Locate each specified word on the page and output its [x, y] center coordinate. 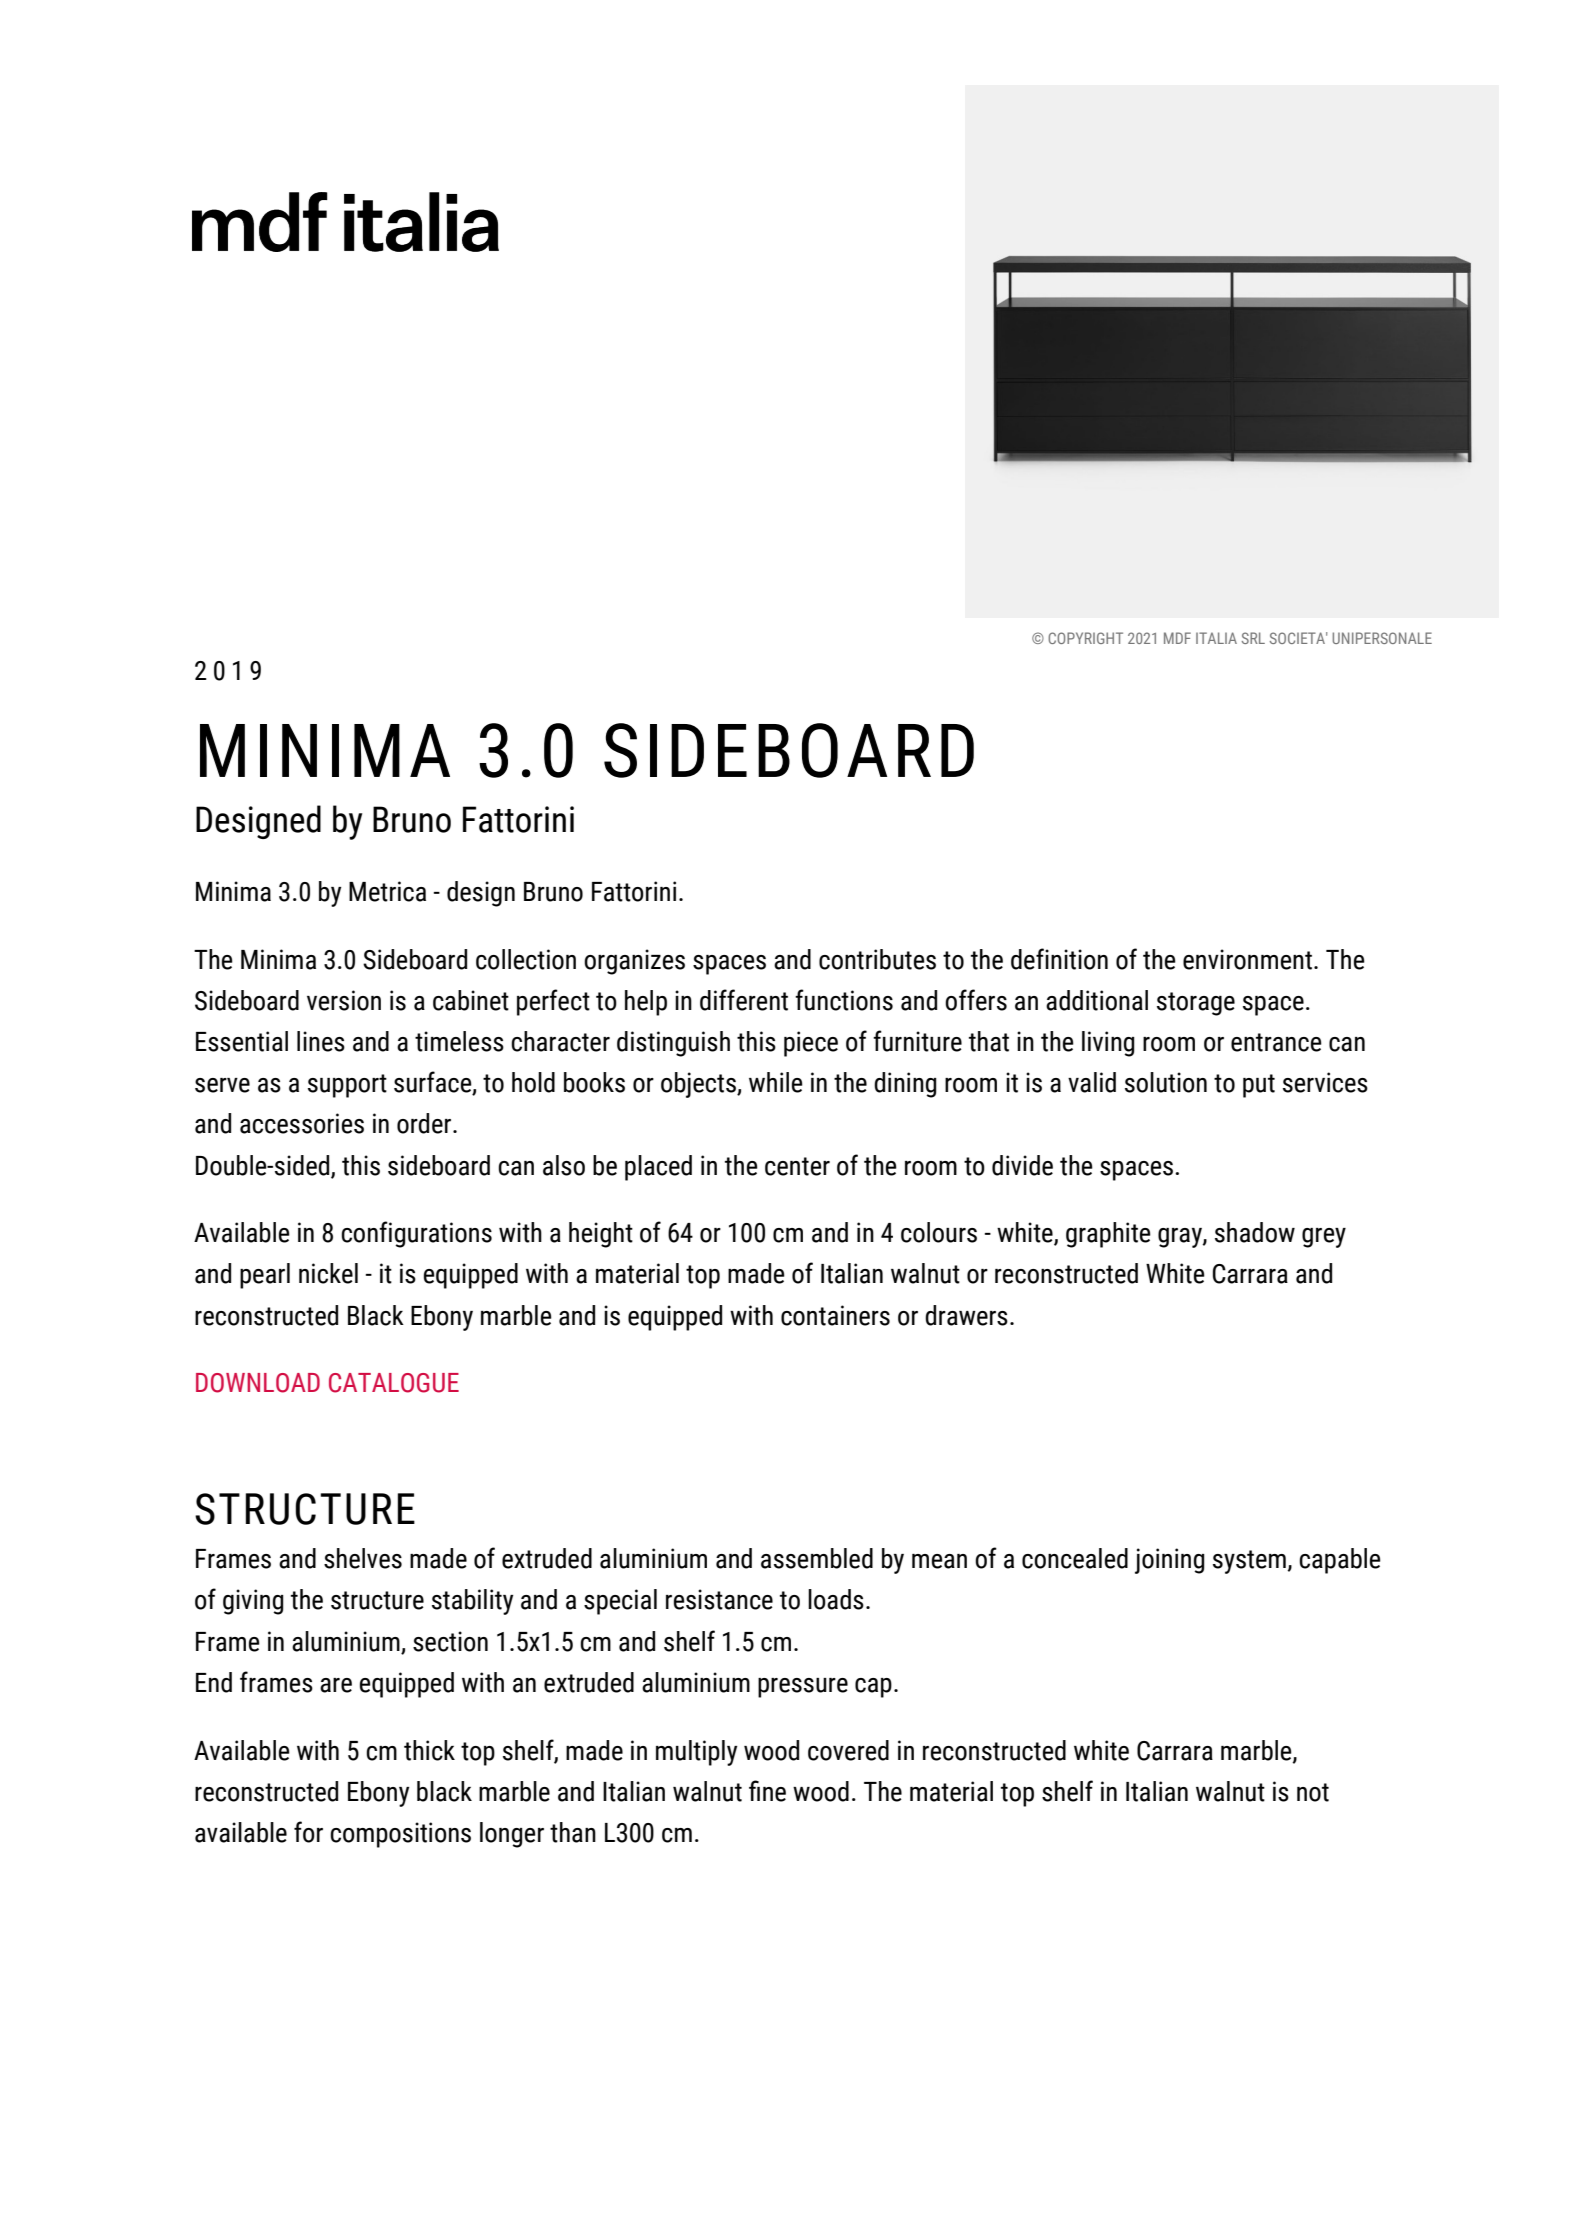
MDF [1177, 638]
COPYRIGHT [1085, 638]
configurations [416, 1234]
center [797, 1166]
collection [526, 959]
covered [848, 1750]
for [308, 1832]
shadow [1255, 1232]
